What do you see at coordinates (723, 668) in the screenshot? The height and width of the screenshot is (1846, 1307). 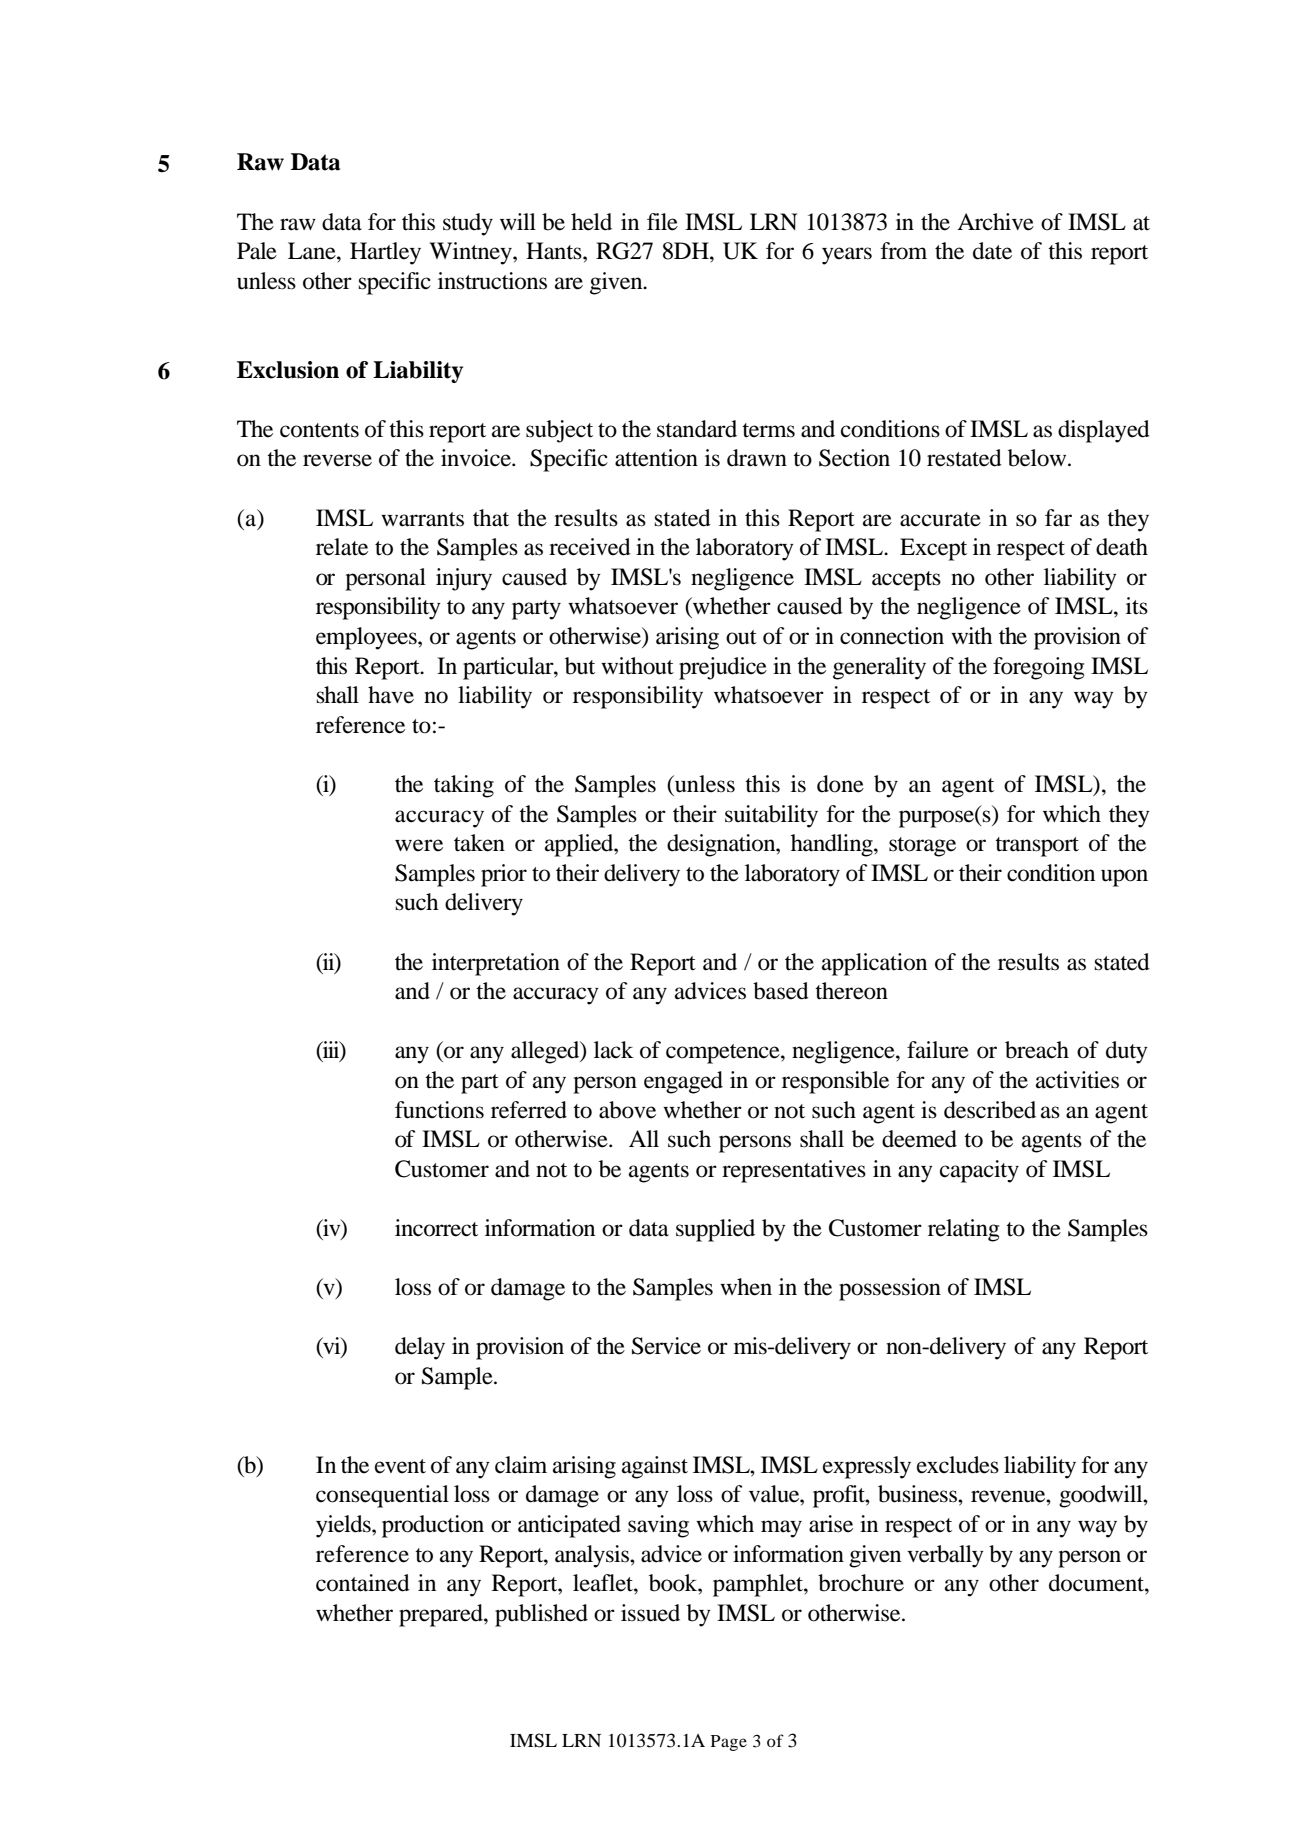 I see `prejudice` at bounding box center [723, 668].
